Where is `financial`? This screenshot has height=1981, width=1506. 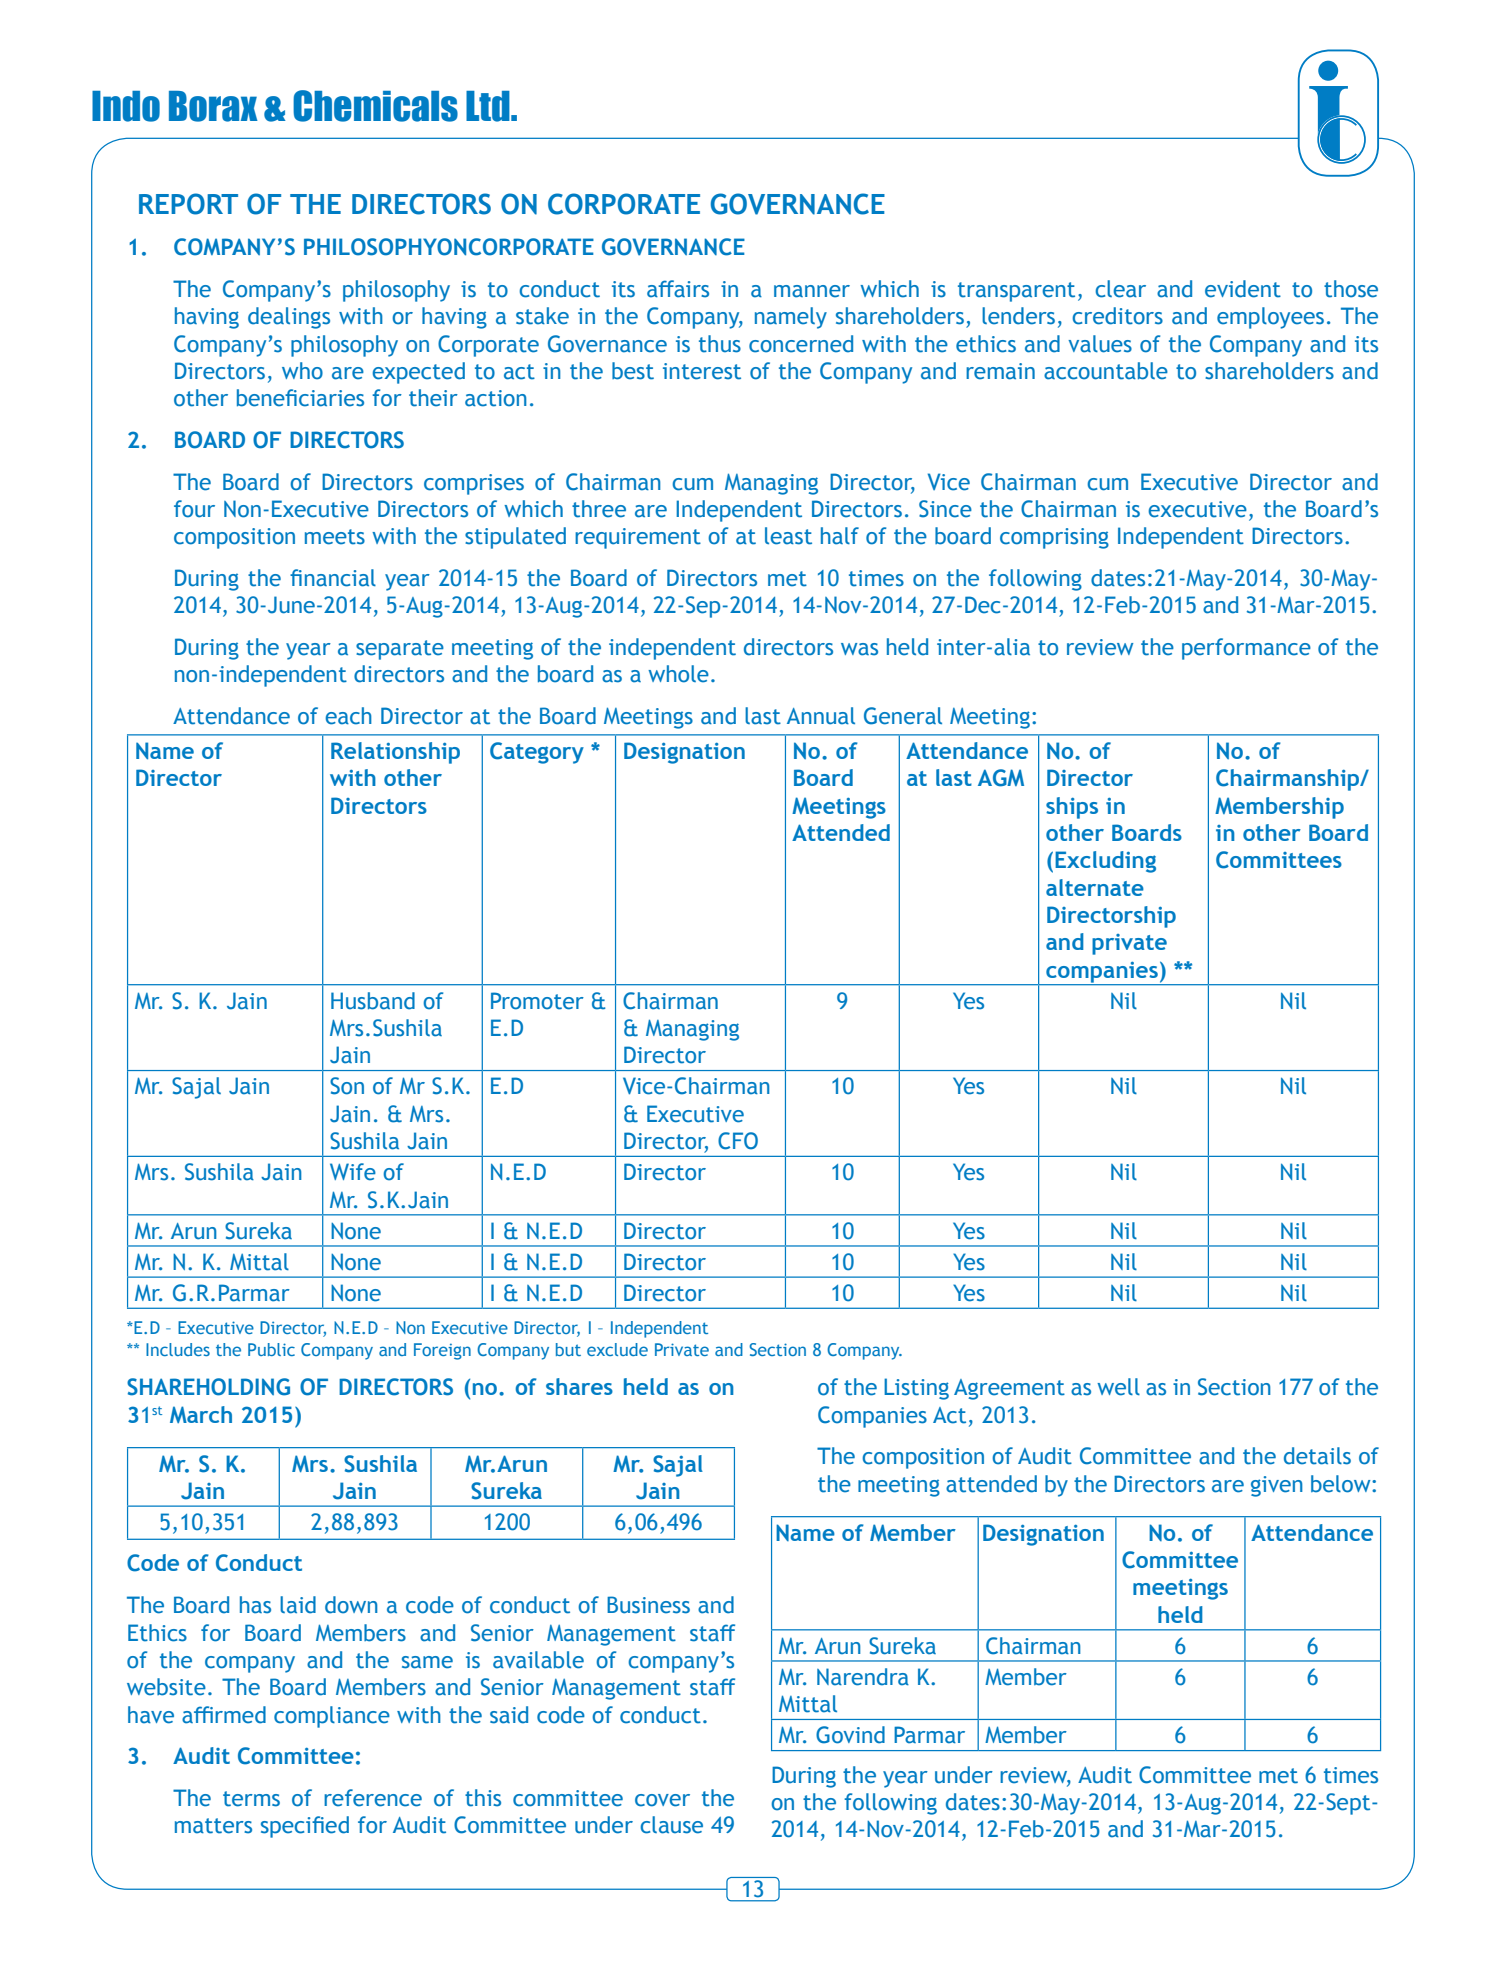 financial is located at coordinates (333, 578).
